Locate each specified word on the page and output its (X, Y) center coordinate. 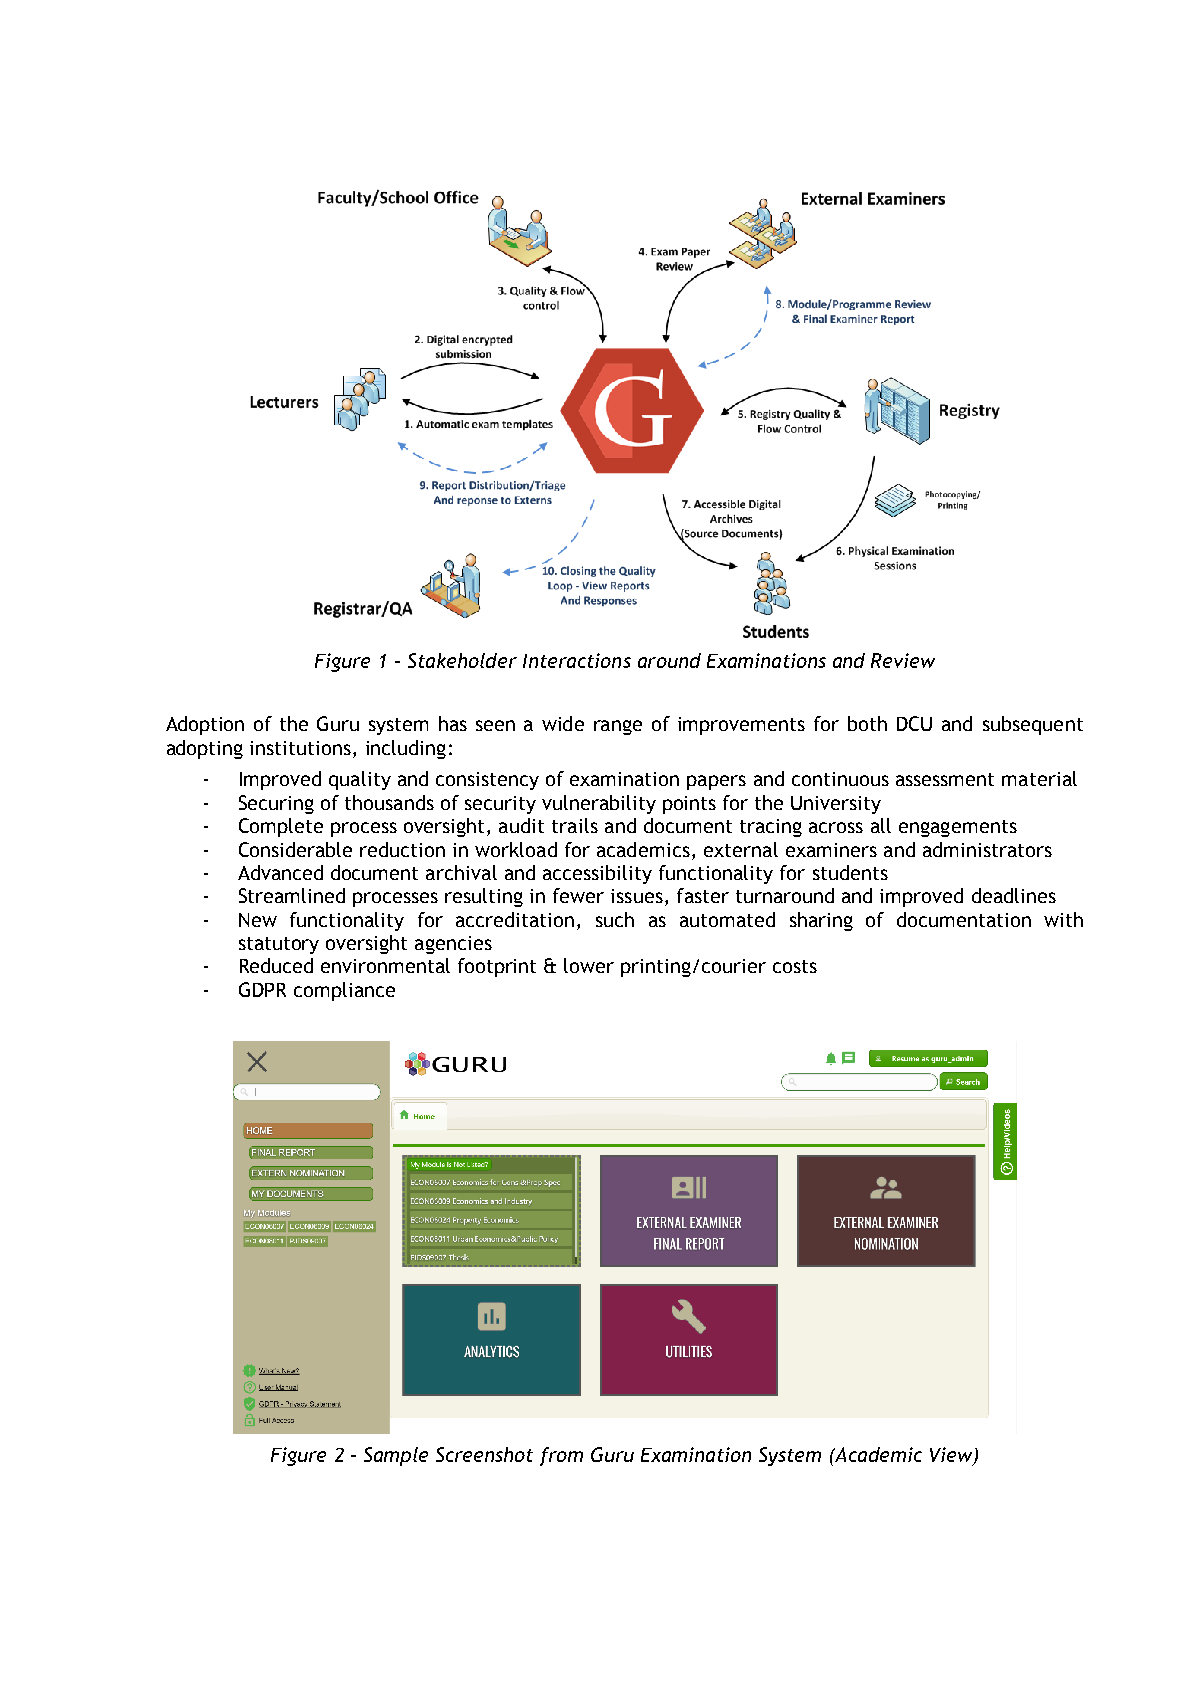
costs (795, 966)
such (615, 919)
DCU (914, 723)
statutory (279, 945)
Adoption (205, 725)
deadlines (1014, 895)
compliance (344, 991)
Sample (396, 1456)
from (561, 1456)
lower (589, 965)
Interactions (577, 660)
